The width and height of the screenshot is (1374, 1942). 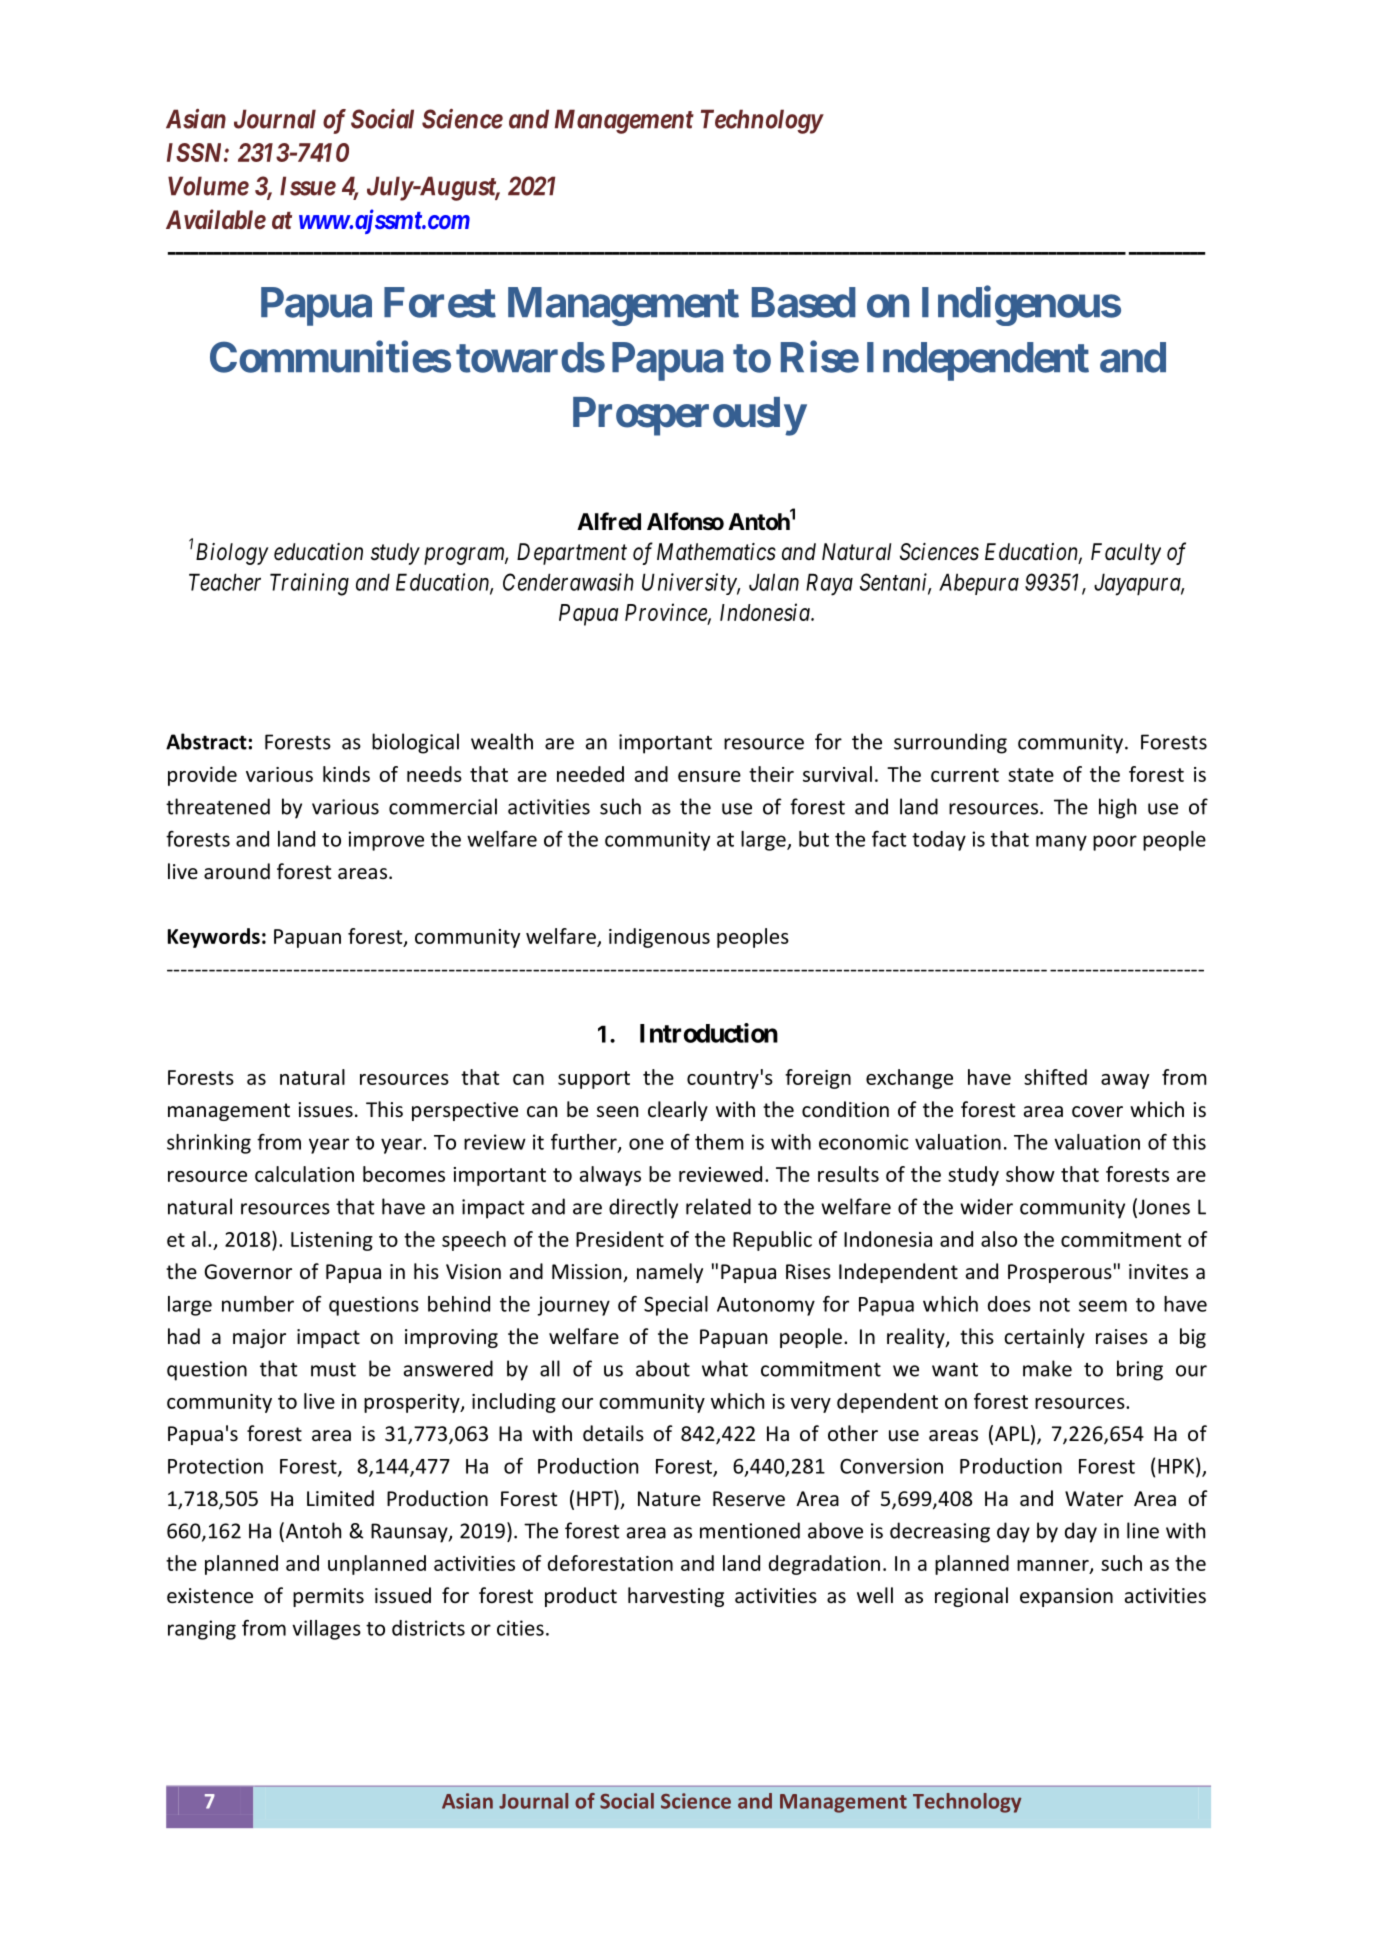 What do you see at coordinates (1061, 843) in the screenshot?
I see `many` at bounding box center [1061, 843].
